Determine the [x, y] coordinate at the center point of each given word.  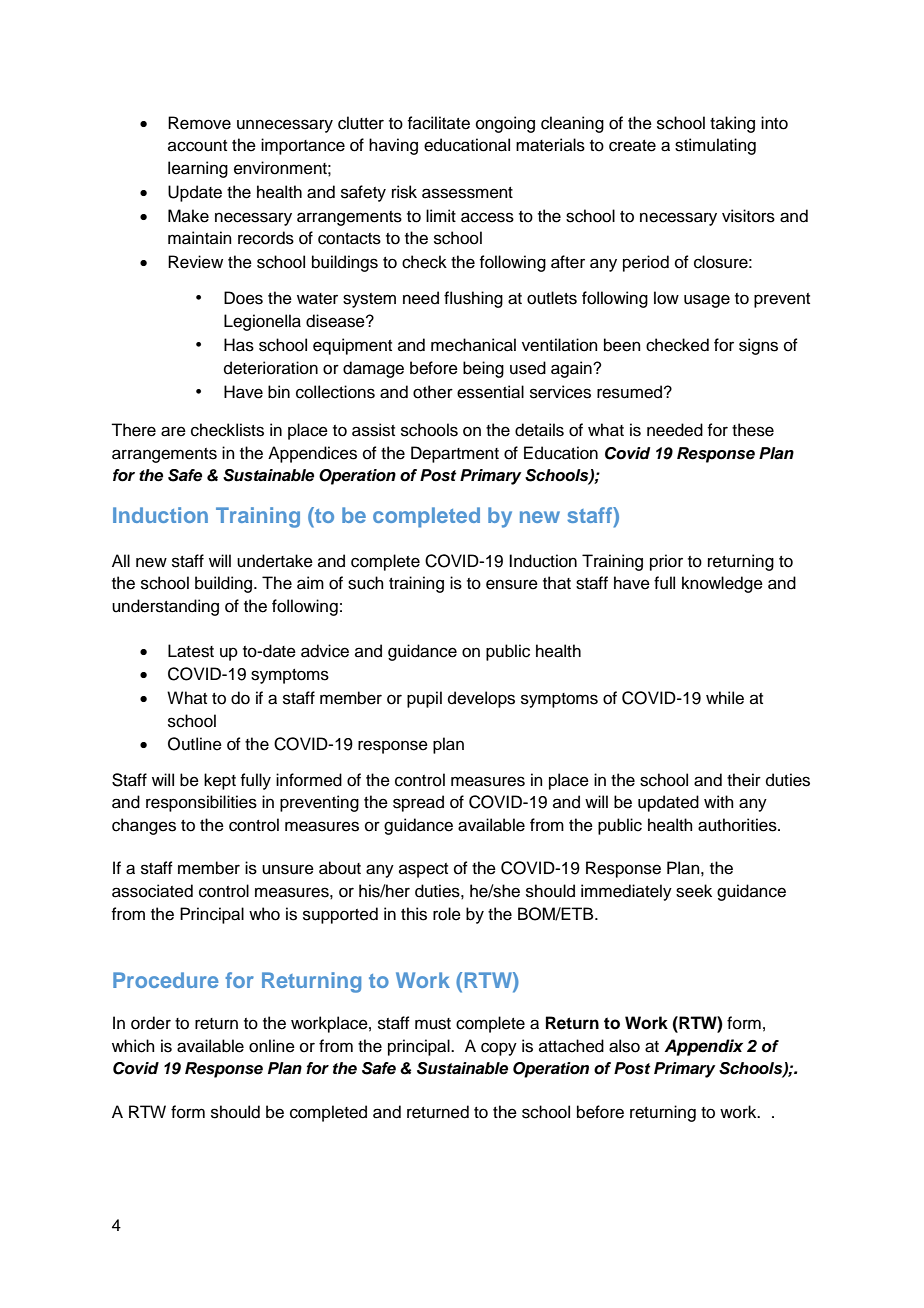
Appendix [703, 1047]
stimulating [715, 146]
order [151, 1023]
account [197, 146]
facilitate [438, 123]
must [433, 1024]
